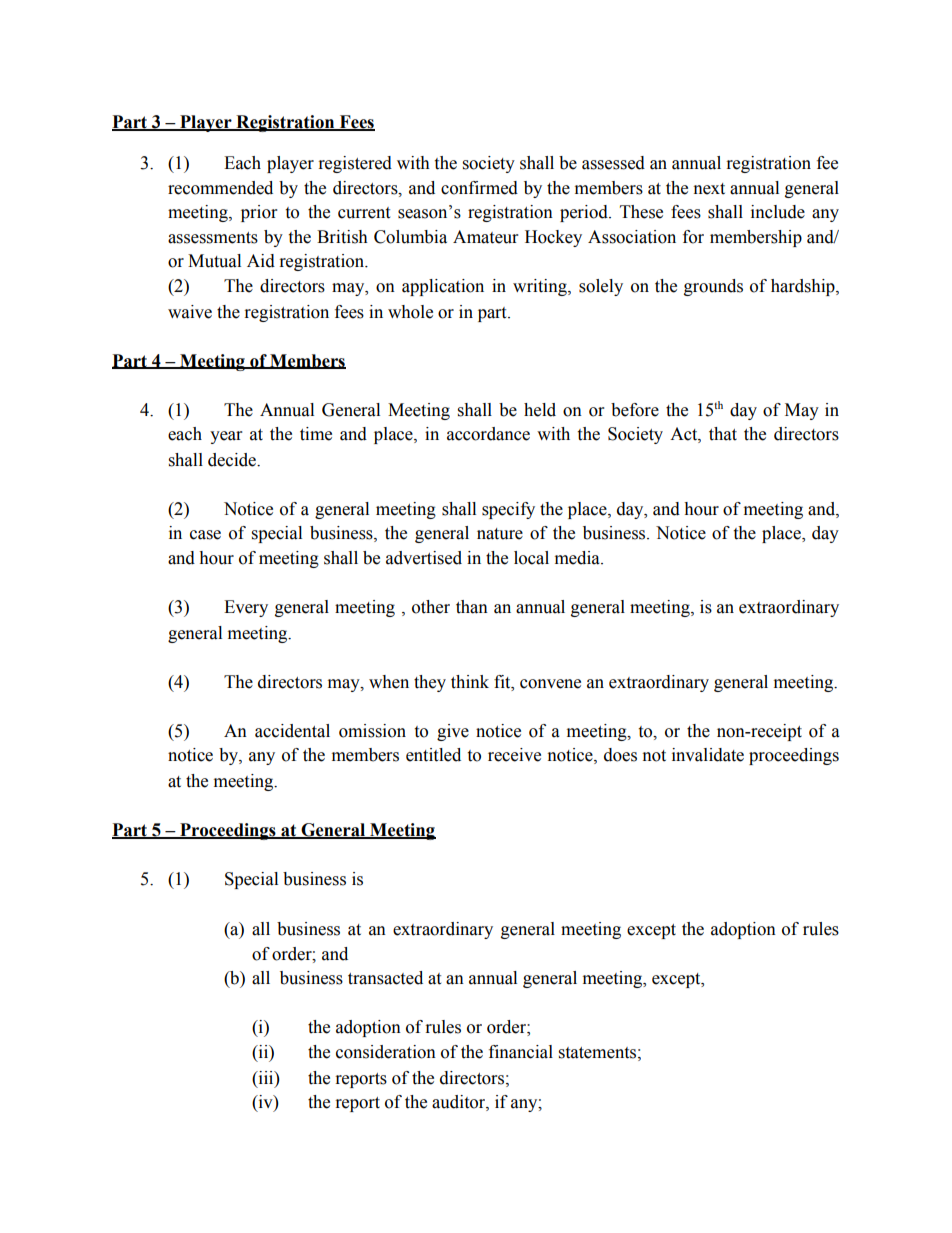 Image resolution: width=952 pixels, height=1233 pixels. I want to click on receive, so click(514, 755).
